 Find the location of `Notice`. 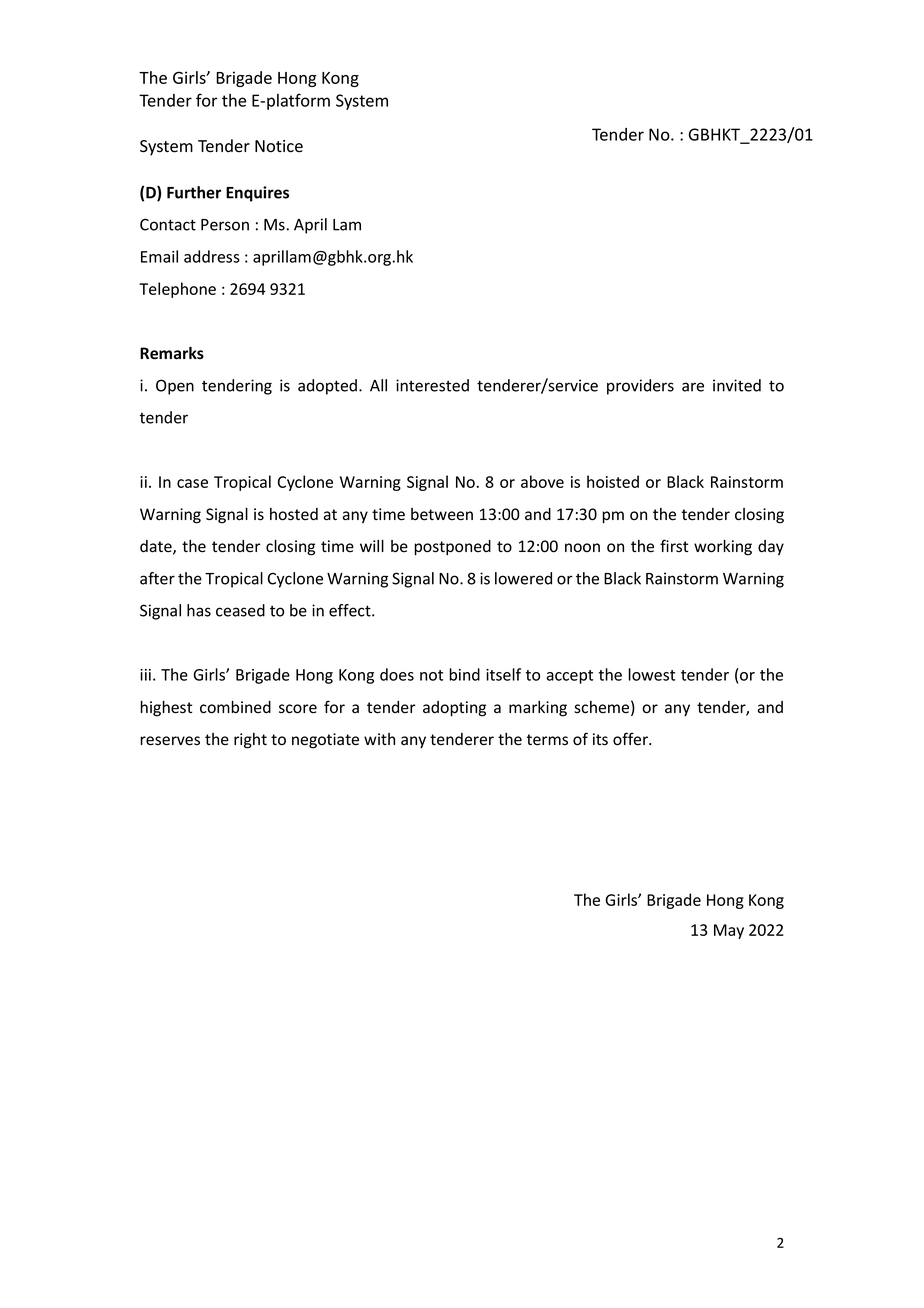

Notice is located at coordinates (279, 146).
